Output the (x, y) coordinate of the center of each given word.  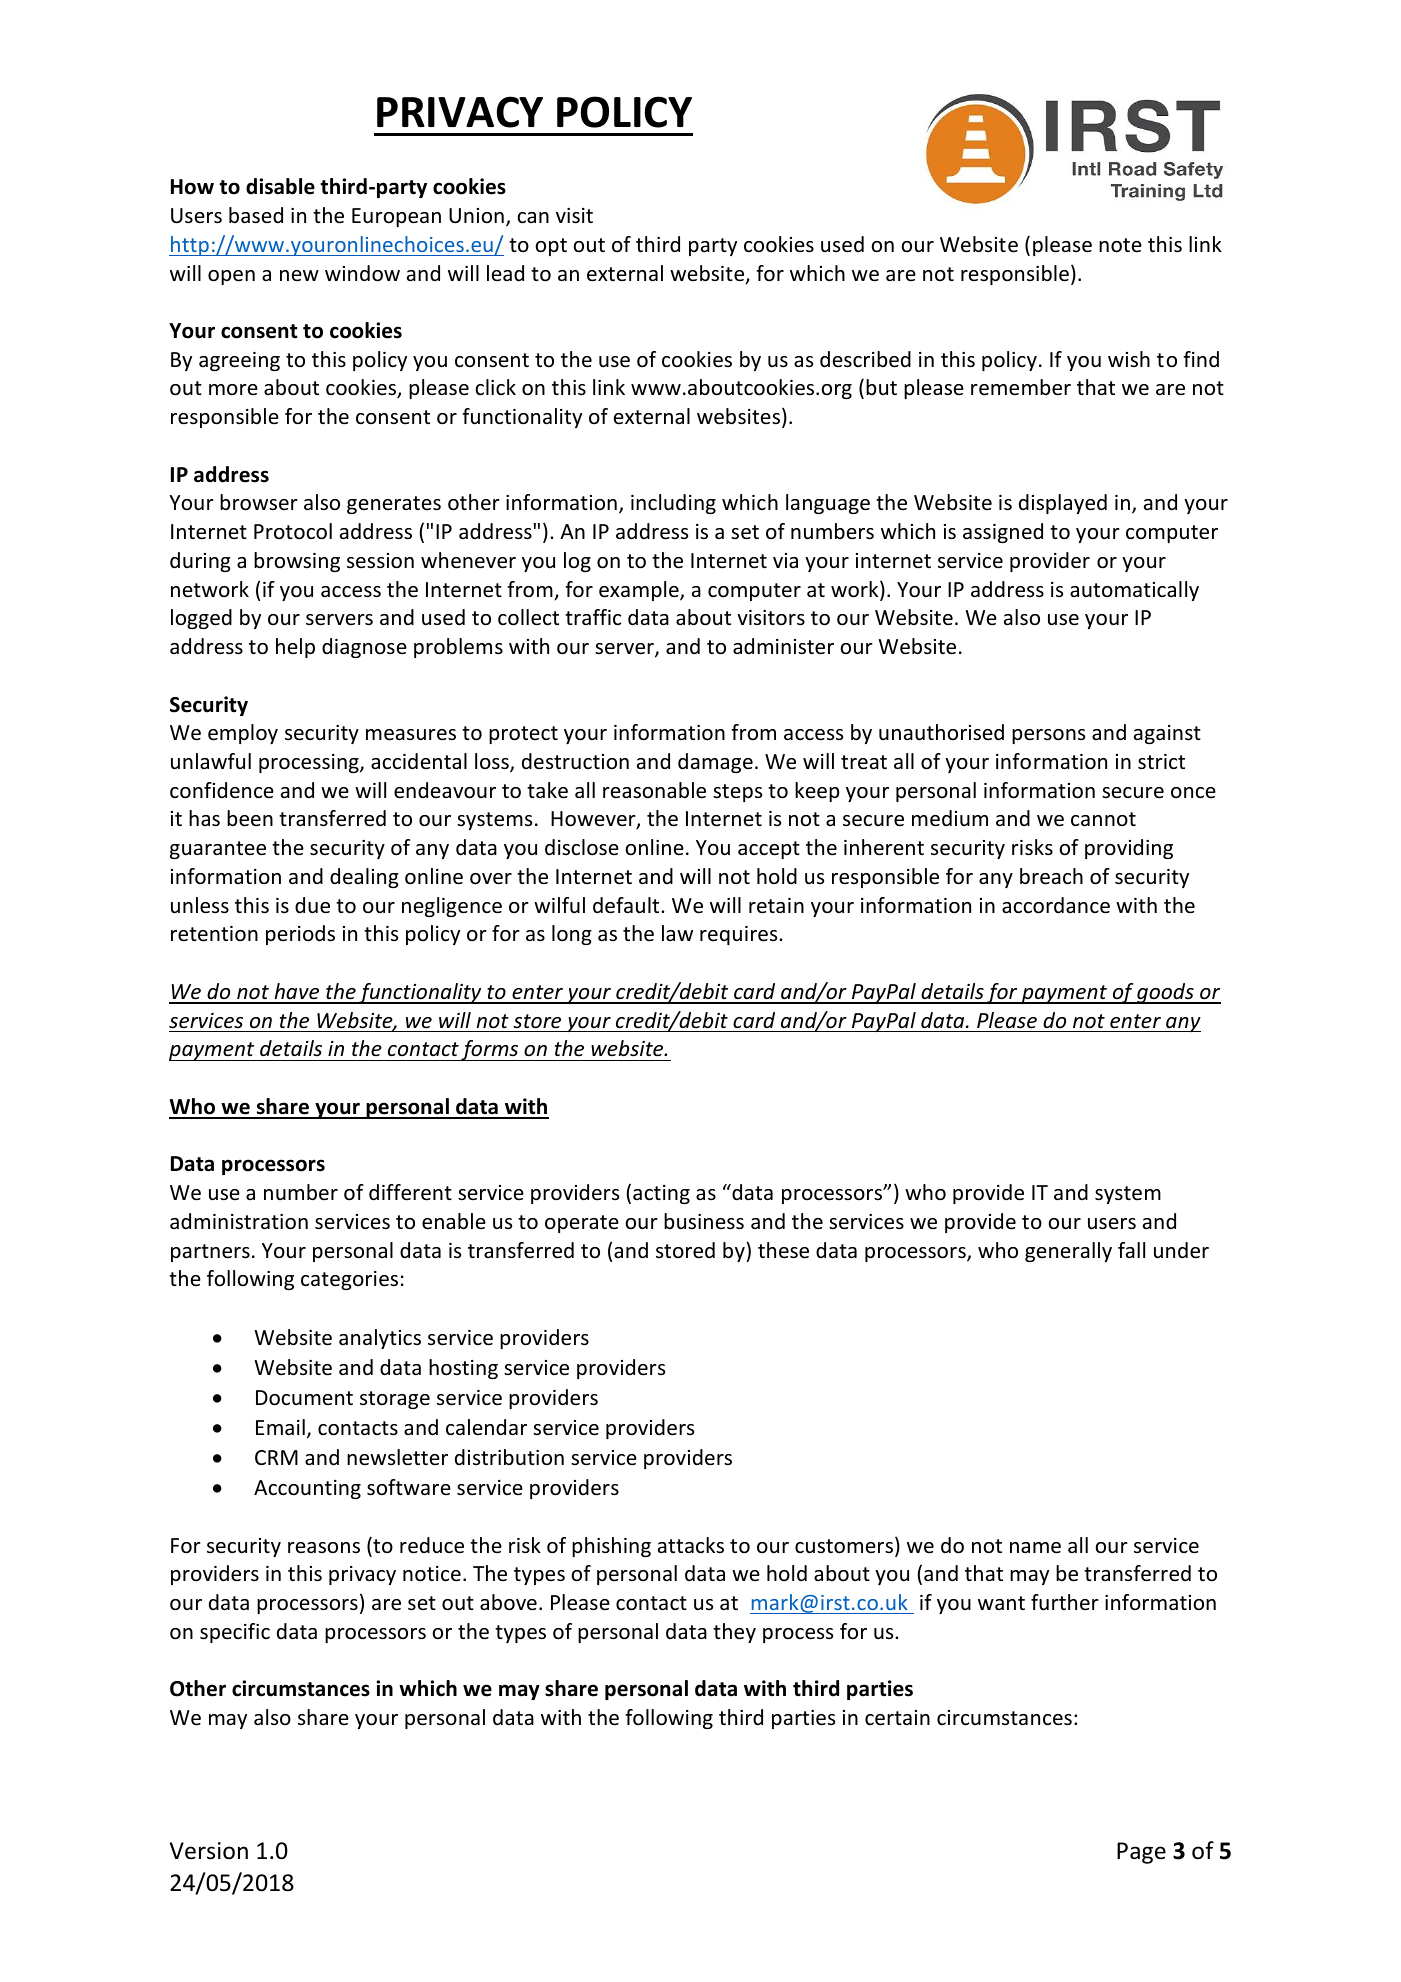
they (734, 1633)
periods (300, 935)
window (362, 273)
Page (1141, 1853)
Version (209, 1851)
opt (551, 247)
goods (1165, 993)
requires (740, 935)
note (1120, 245)
